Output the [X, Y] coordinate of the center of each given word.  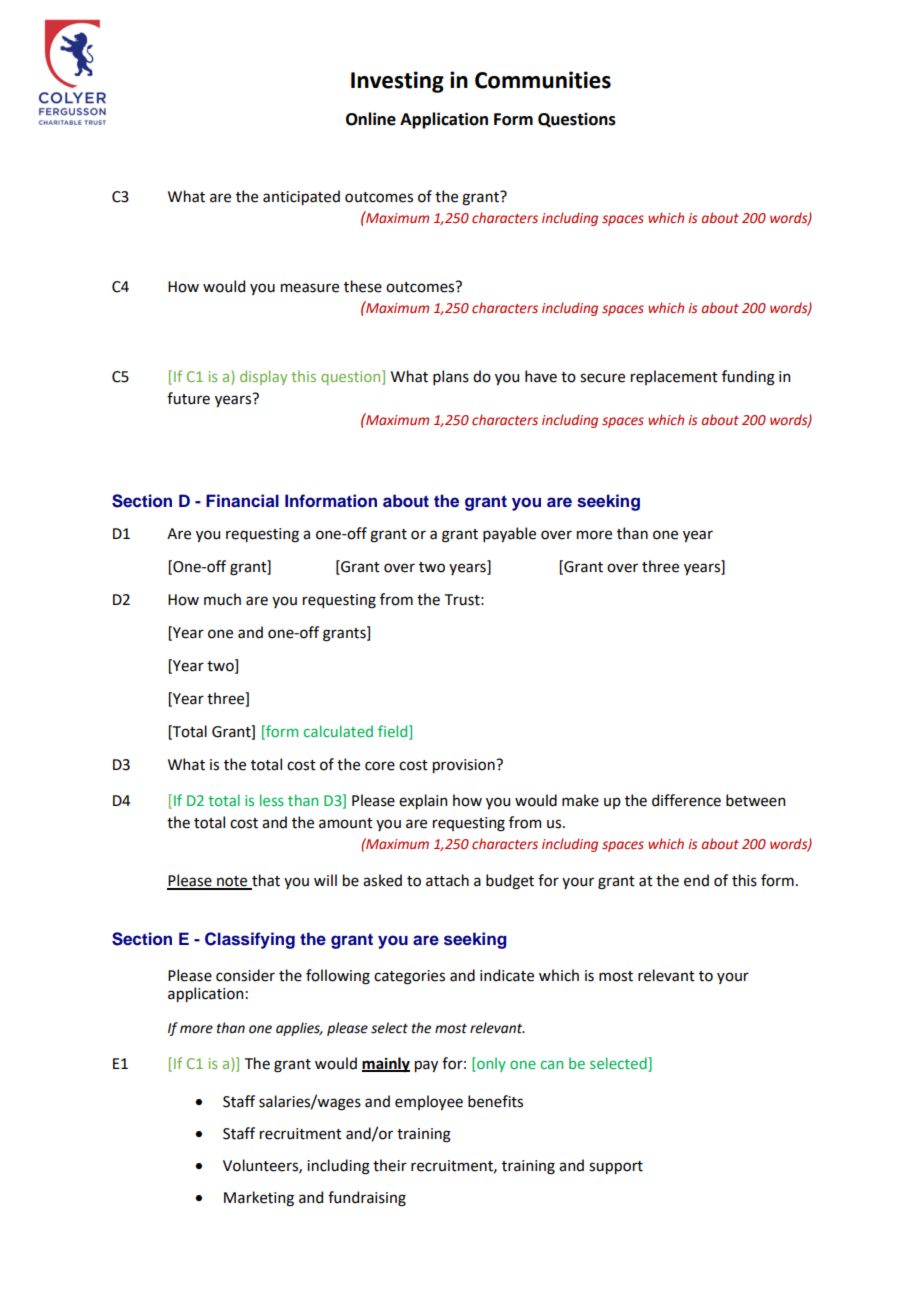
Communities [543, 80]
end [696, 880]
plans [451, 377]
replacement [674, 377]
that [265, 881]
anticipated [301, 197]
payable [509, 534]
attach [447, 880]
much [222, 599]
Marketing [259, 1199]
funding [748, 378]
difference [686, 800]
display [263, 377]
